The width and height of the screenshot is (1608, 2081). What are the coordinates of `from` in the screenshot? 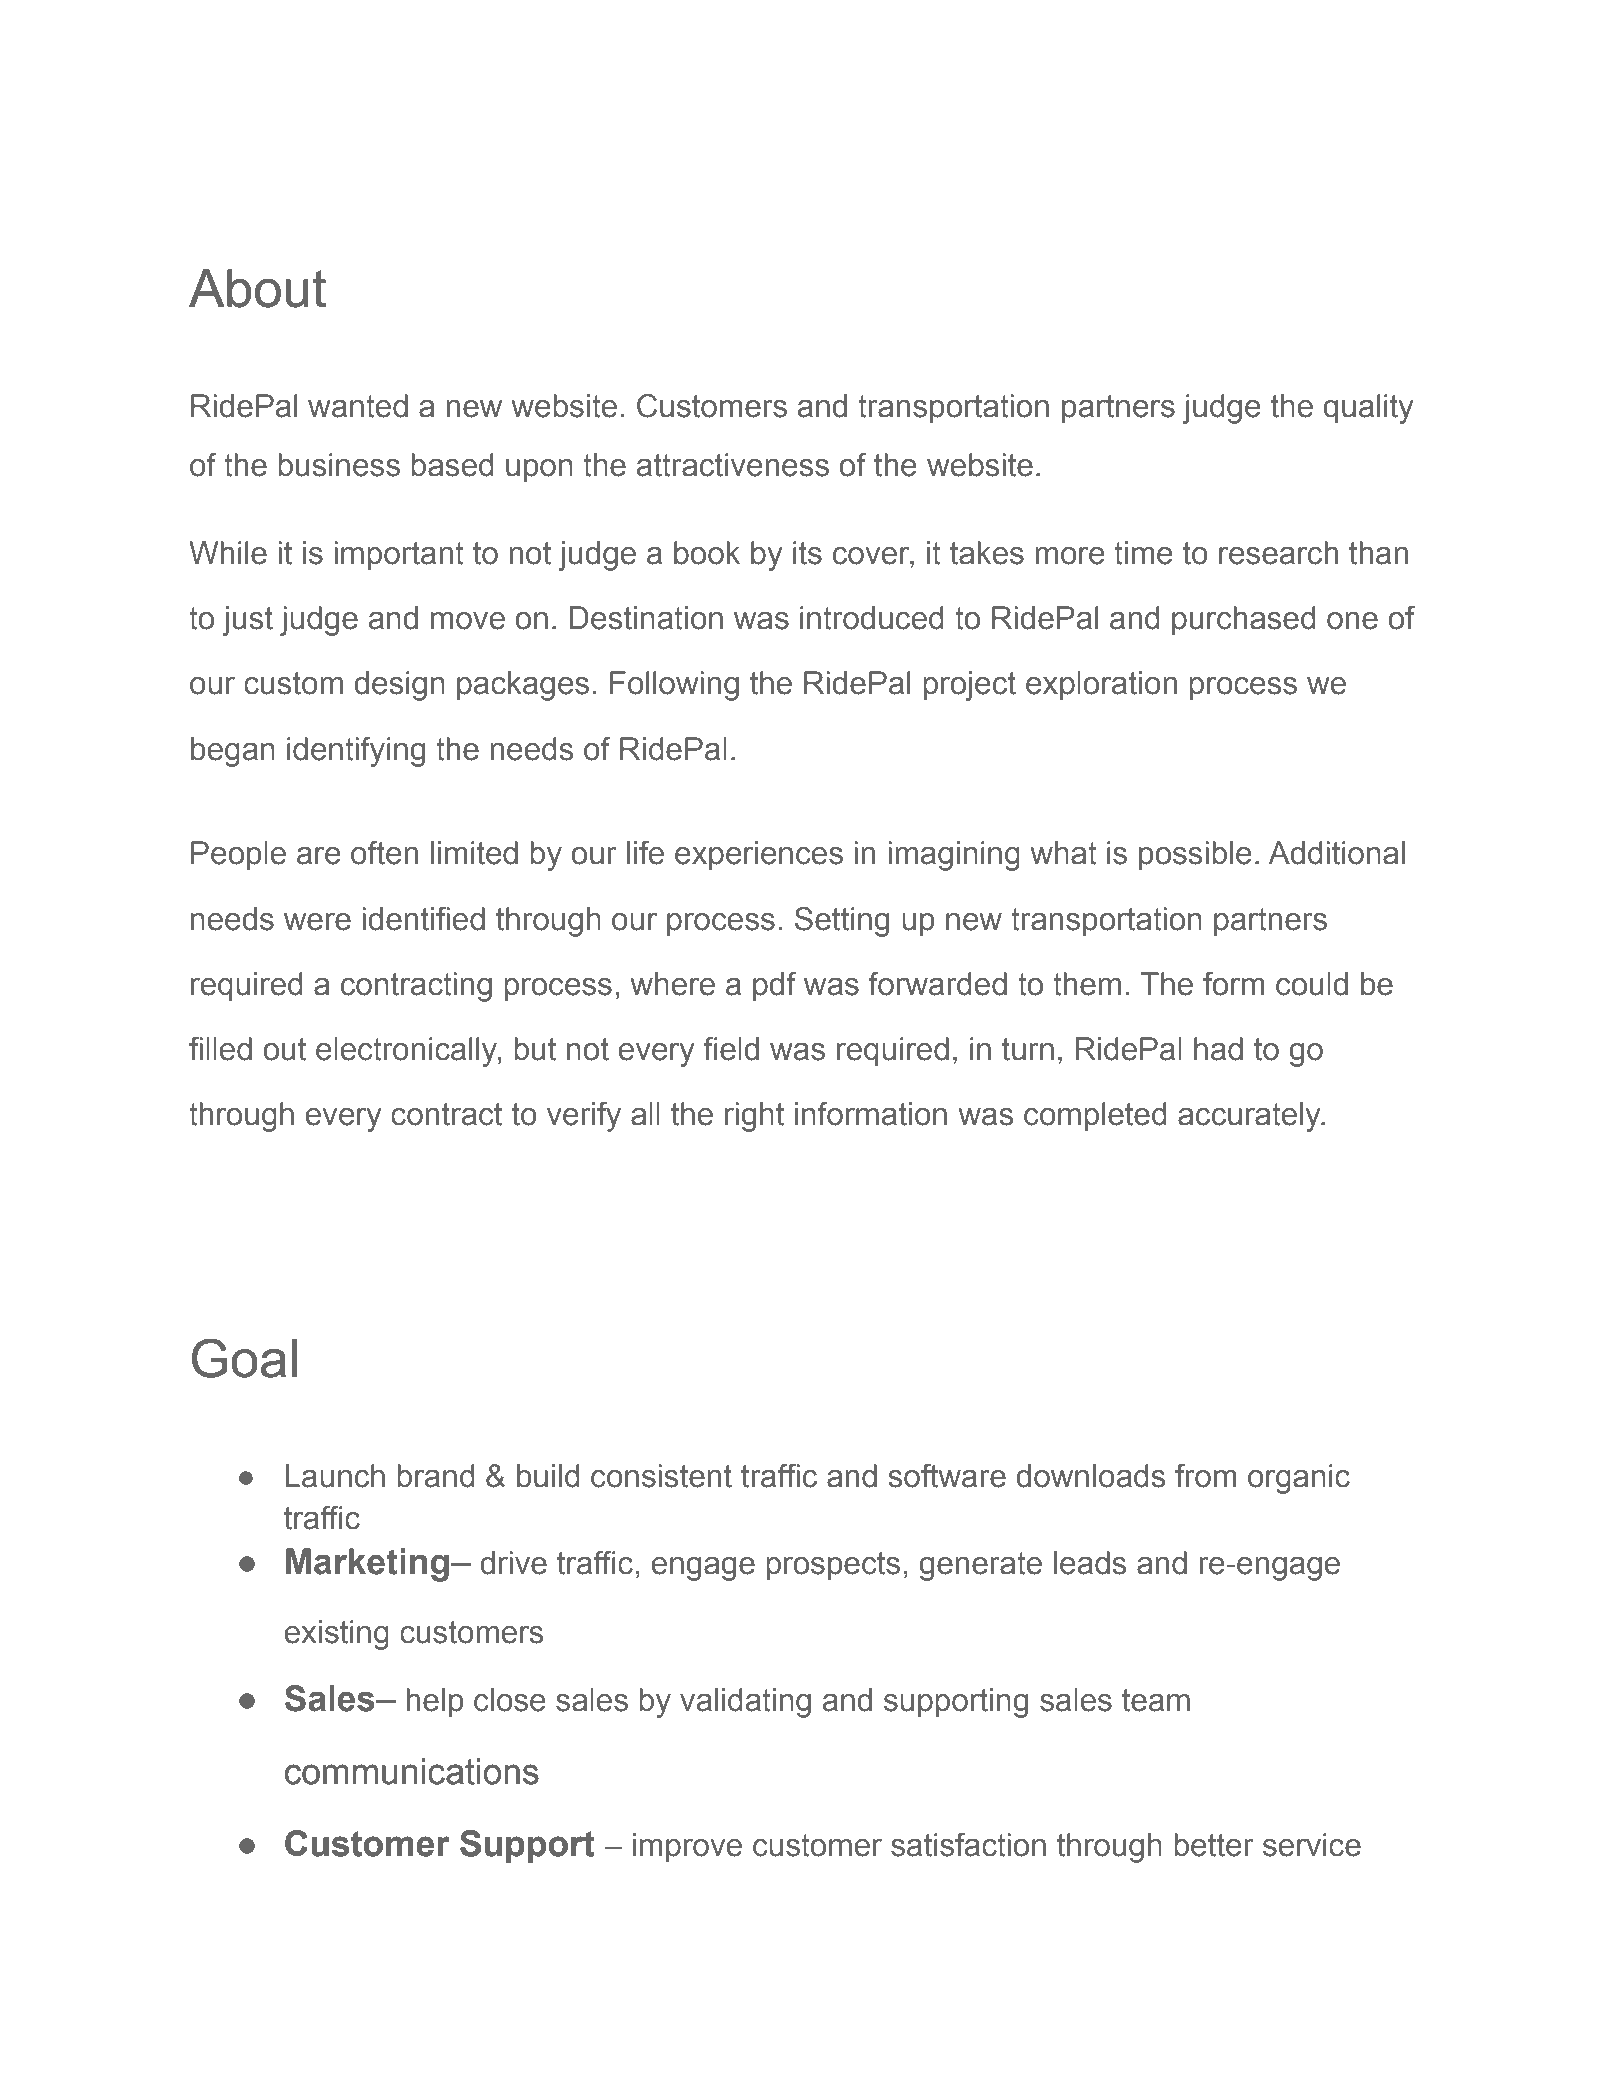 It's located at (1205, 1476).
